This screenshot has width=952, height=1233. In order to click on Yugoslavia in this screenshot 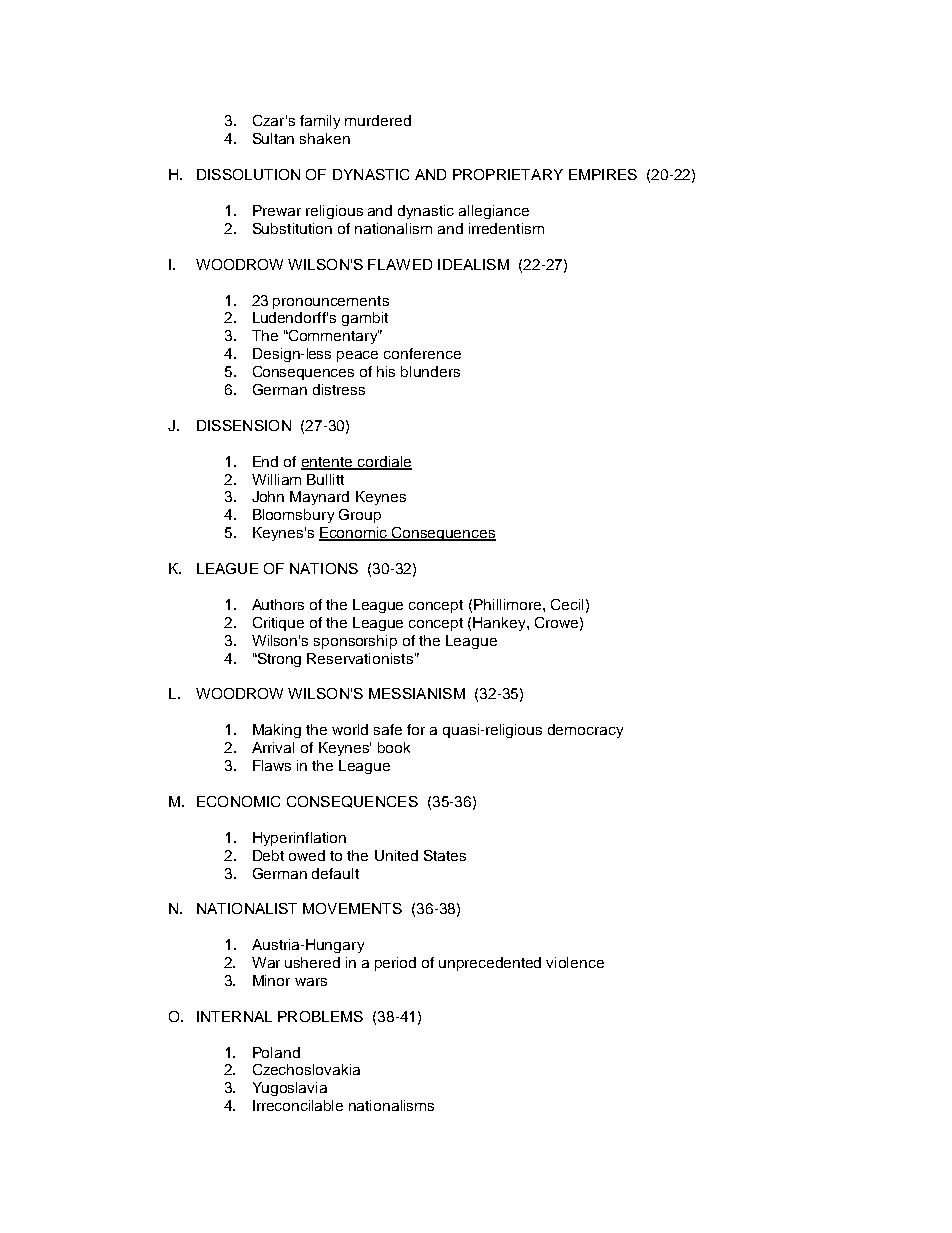, I will do `click(290, 1089)`.
